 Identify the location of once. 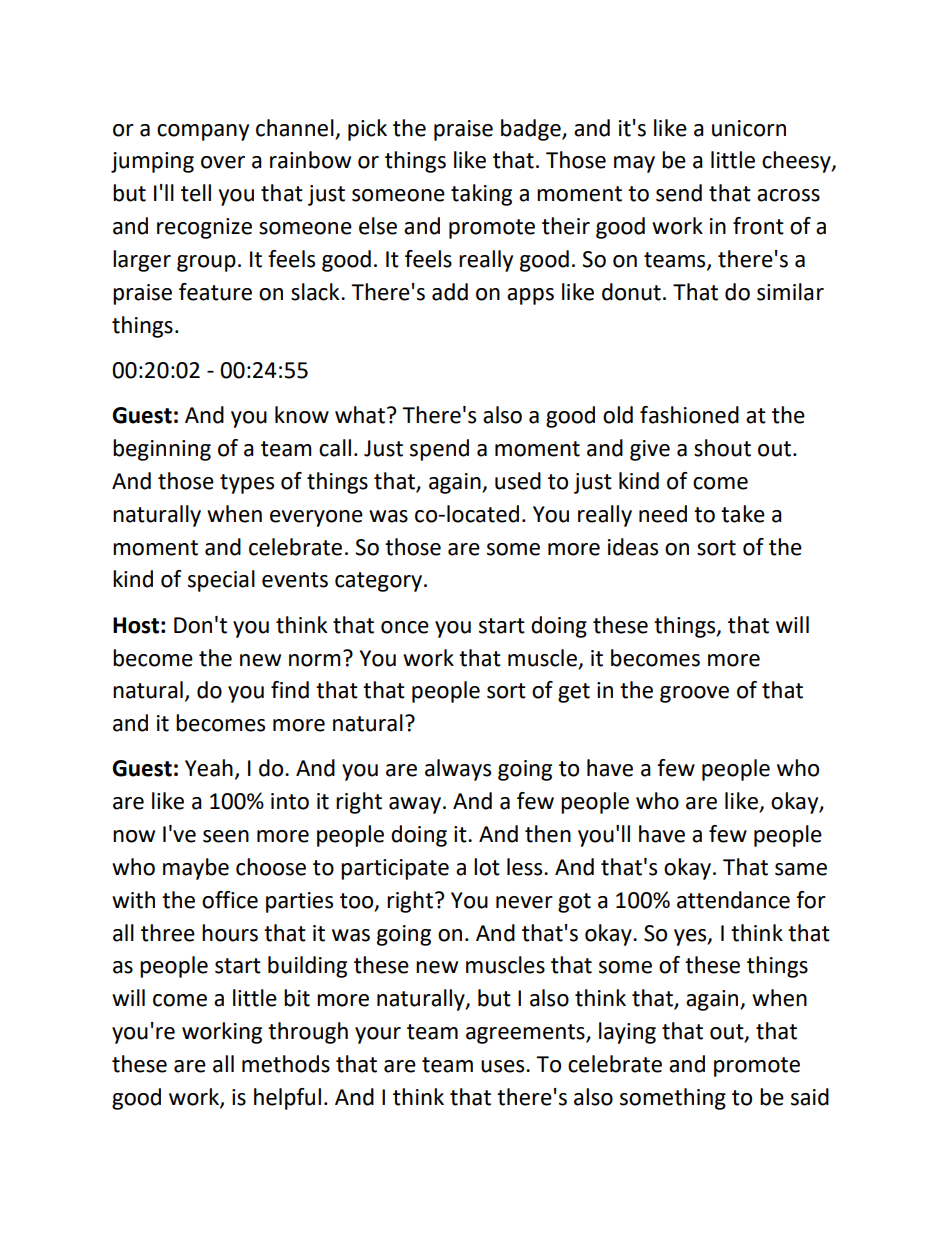
(405, 627).
